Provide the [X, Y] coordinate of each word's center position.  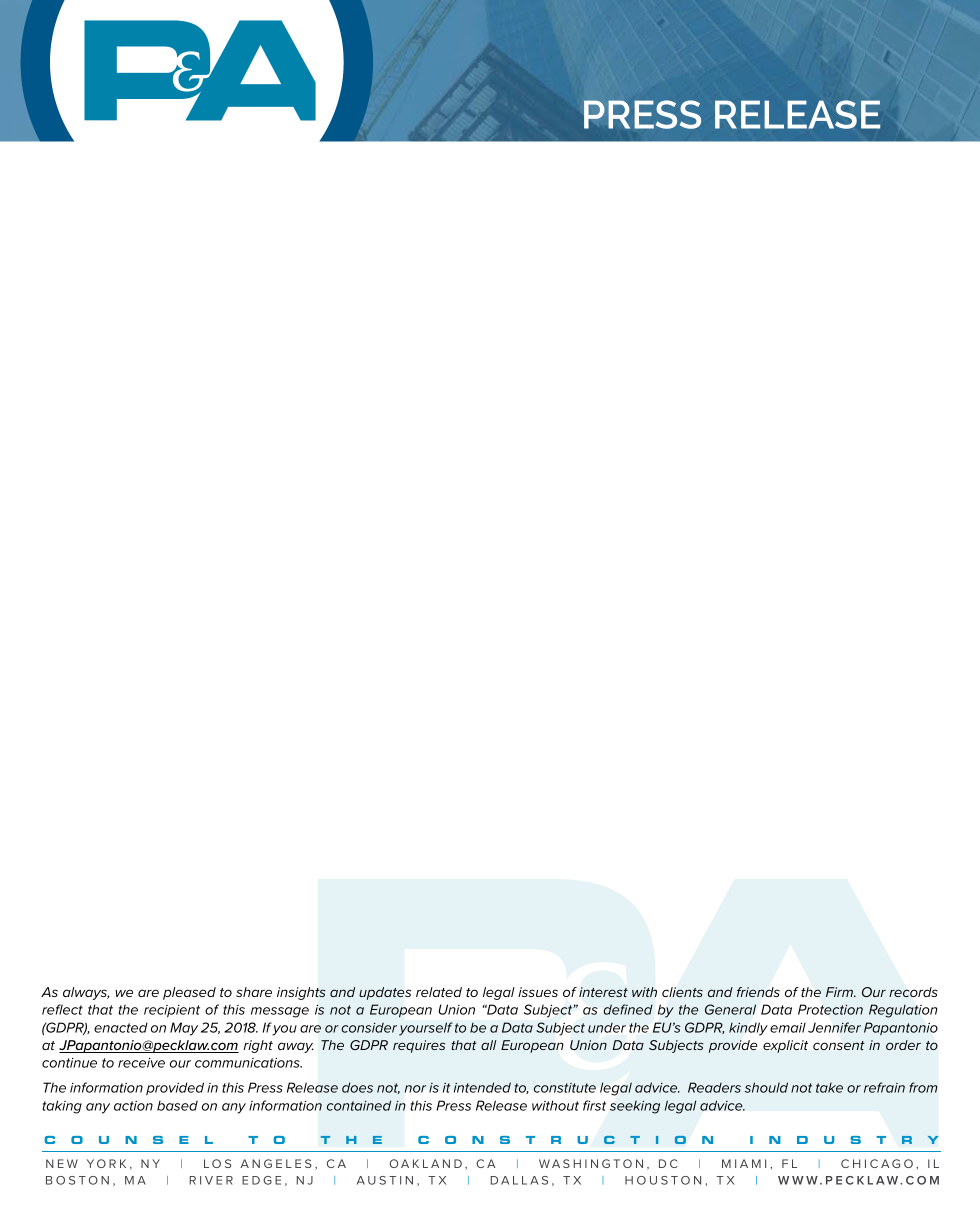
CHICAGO [877, 1163]
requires [419, 1046]
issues [538, 992]
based [177, 1105]
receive [141, 1063]
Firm [840, 992]
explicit [785, 1046]
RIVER [211, 1180]
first [594, 1105]
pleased [189, 993]
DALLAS [519, 1180]
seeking [635, 1107]
